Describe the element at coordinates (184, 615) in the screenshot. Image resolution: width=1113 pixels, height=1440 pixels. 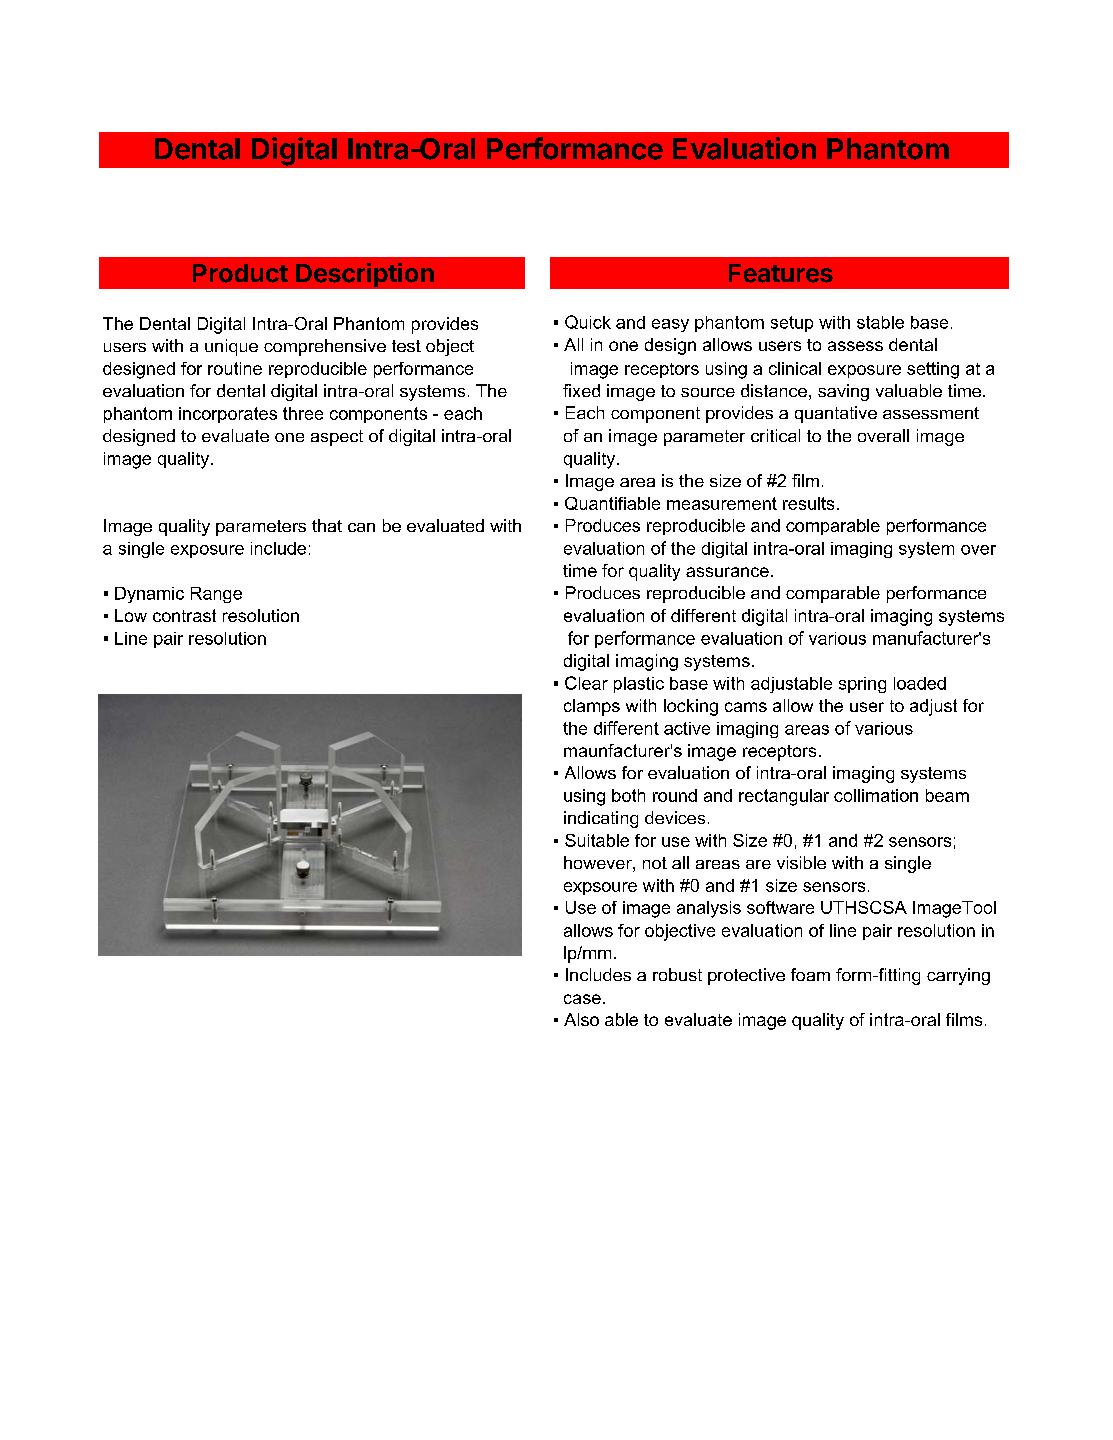
I see `contrast` at that location.
